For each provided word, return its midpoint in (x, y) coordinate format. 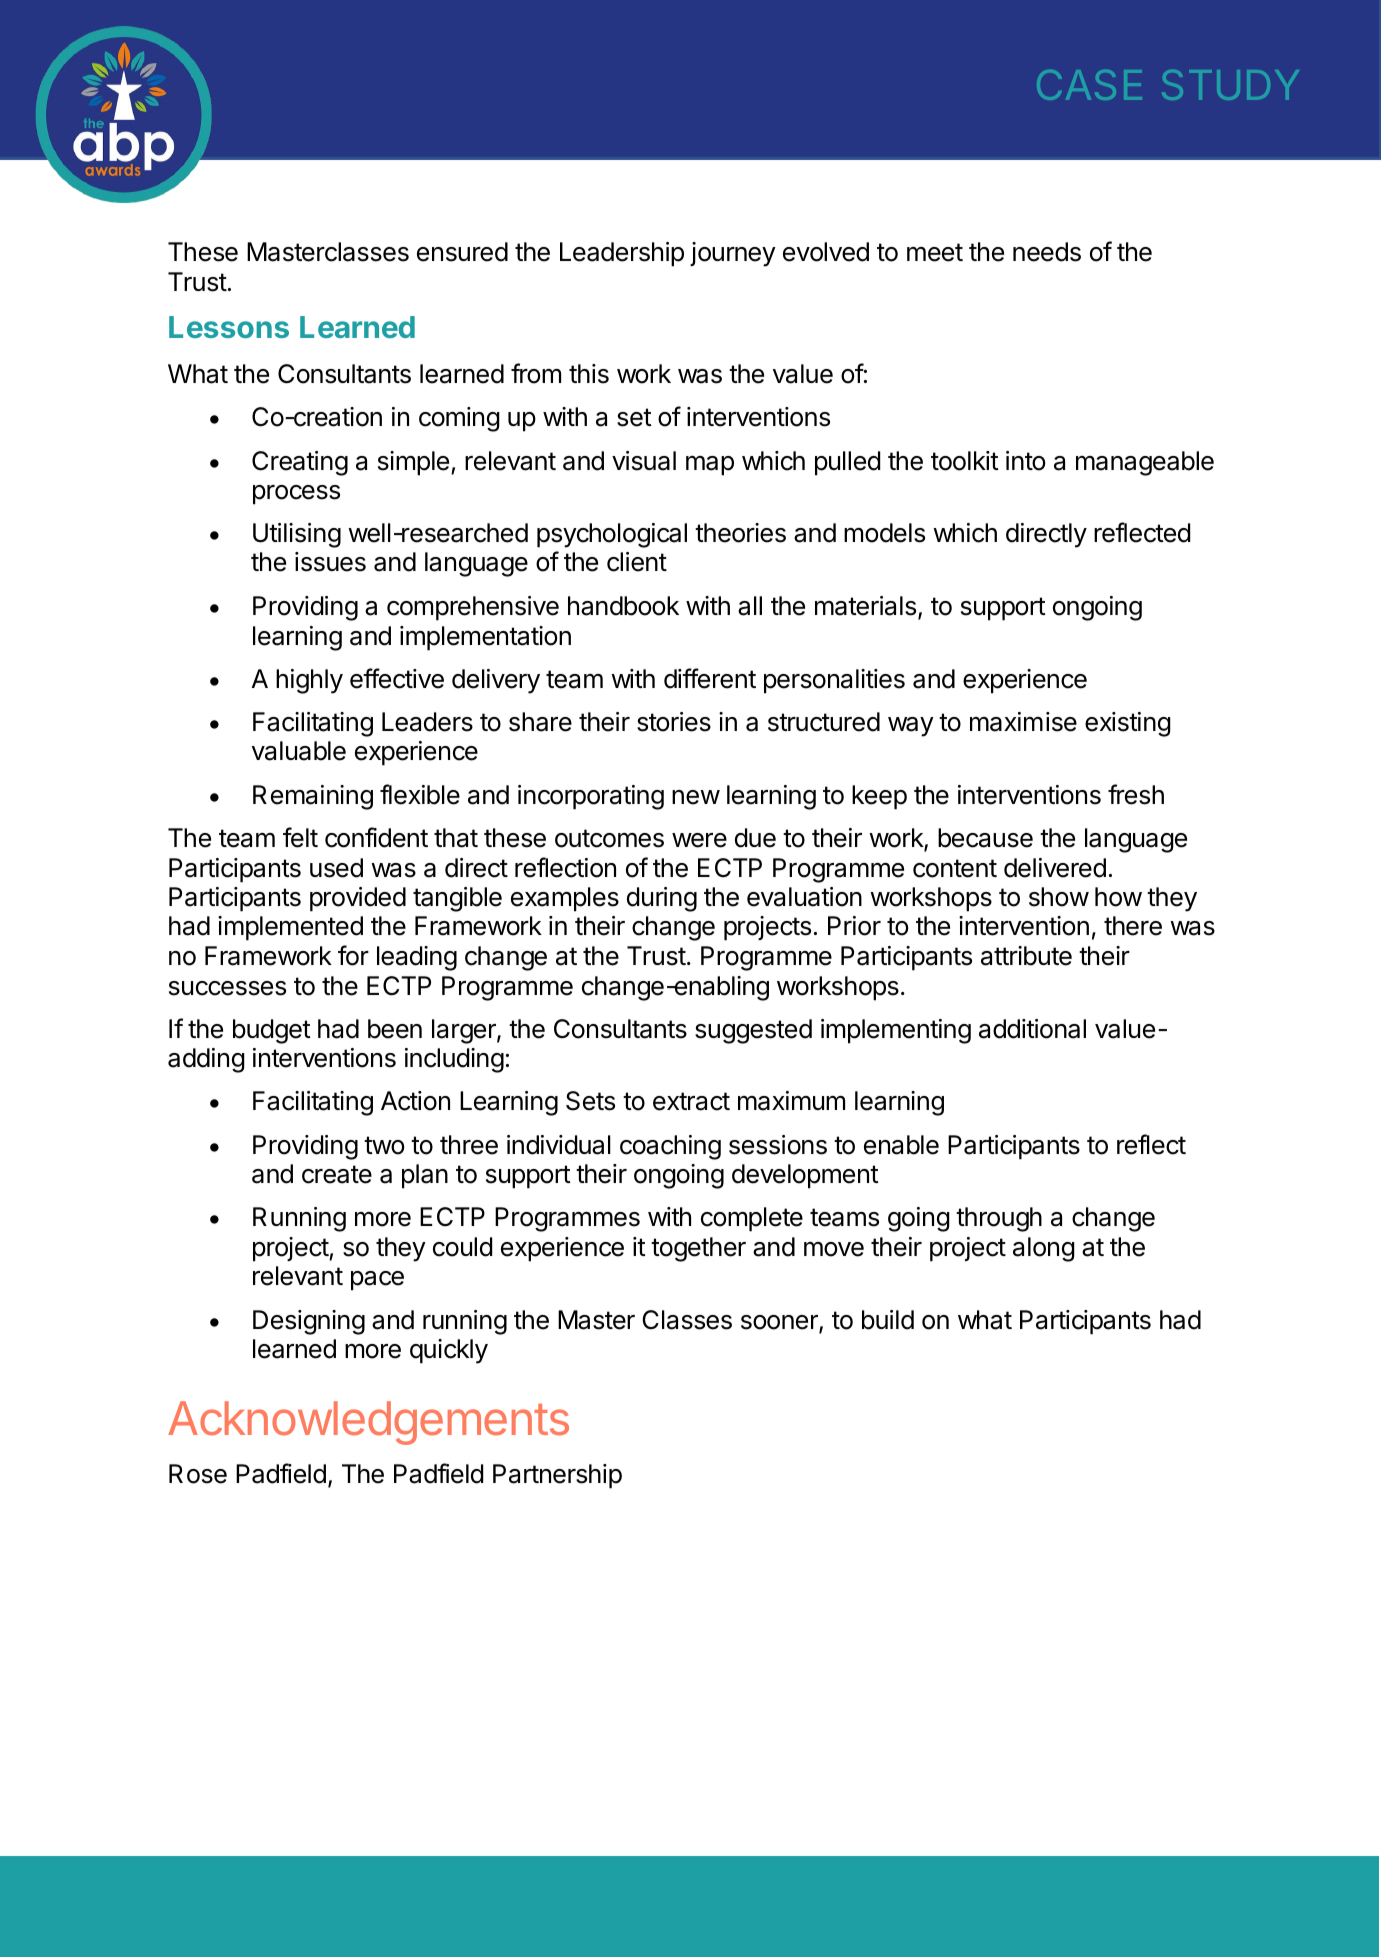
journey (733, 254)
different (710, 678)
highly (309, 681)
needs (1047, 252)
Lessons (229, 327)
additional (1032, 1029)
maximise (1023, 722)
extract (691, 1101)
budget (272, 1031)
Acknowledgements (368, 1423)
